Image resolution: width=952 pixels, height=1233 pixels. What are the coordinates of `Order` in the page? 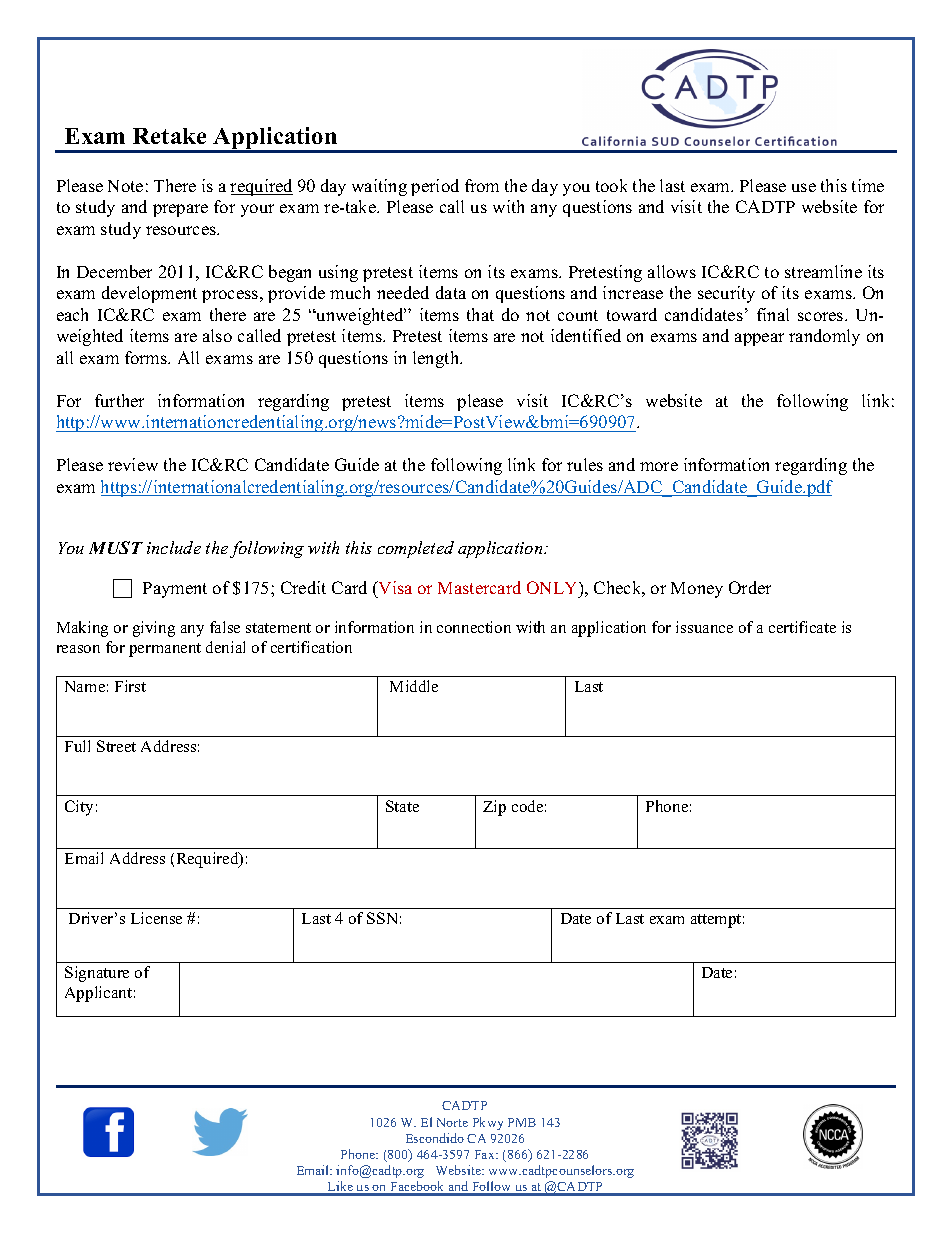 It's located at (750, 587).
